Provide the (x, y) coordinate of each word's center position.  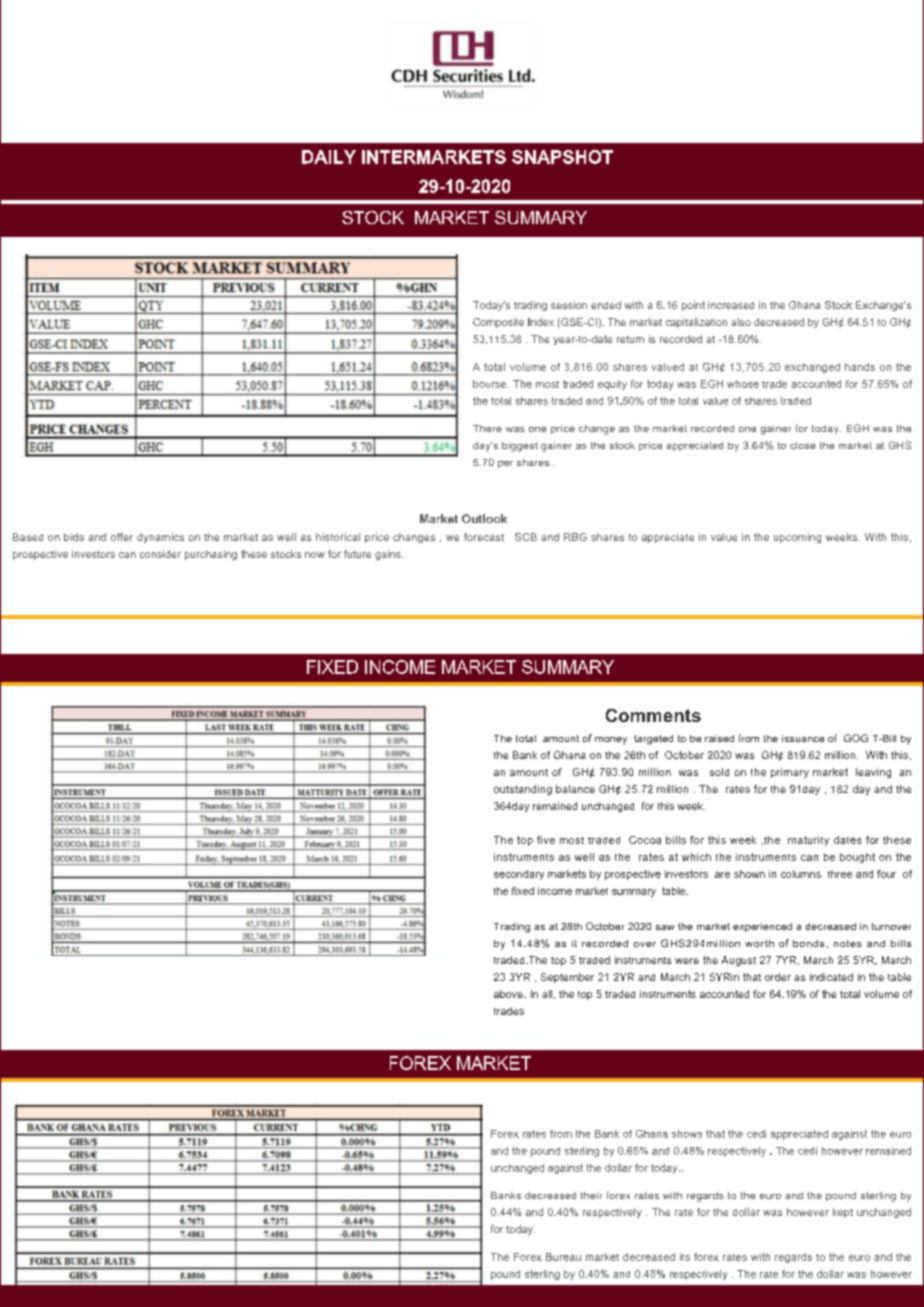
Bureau (563, 1257)
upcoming (797, 538)
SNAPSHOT (562, 157)
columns (801, 874)
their (591, 1195)
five (546, 840)
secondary (519, 875)
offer (122, 537)
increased (731, 305)
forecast (484, 537)
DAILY (329, 157)
